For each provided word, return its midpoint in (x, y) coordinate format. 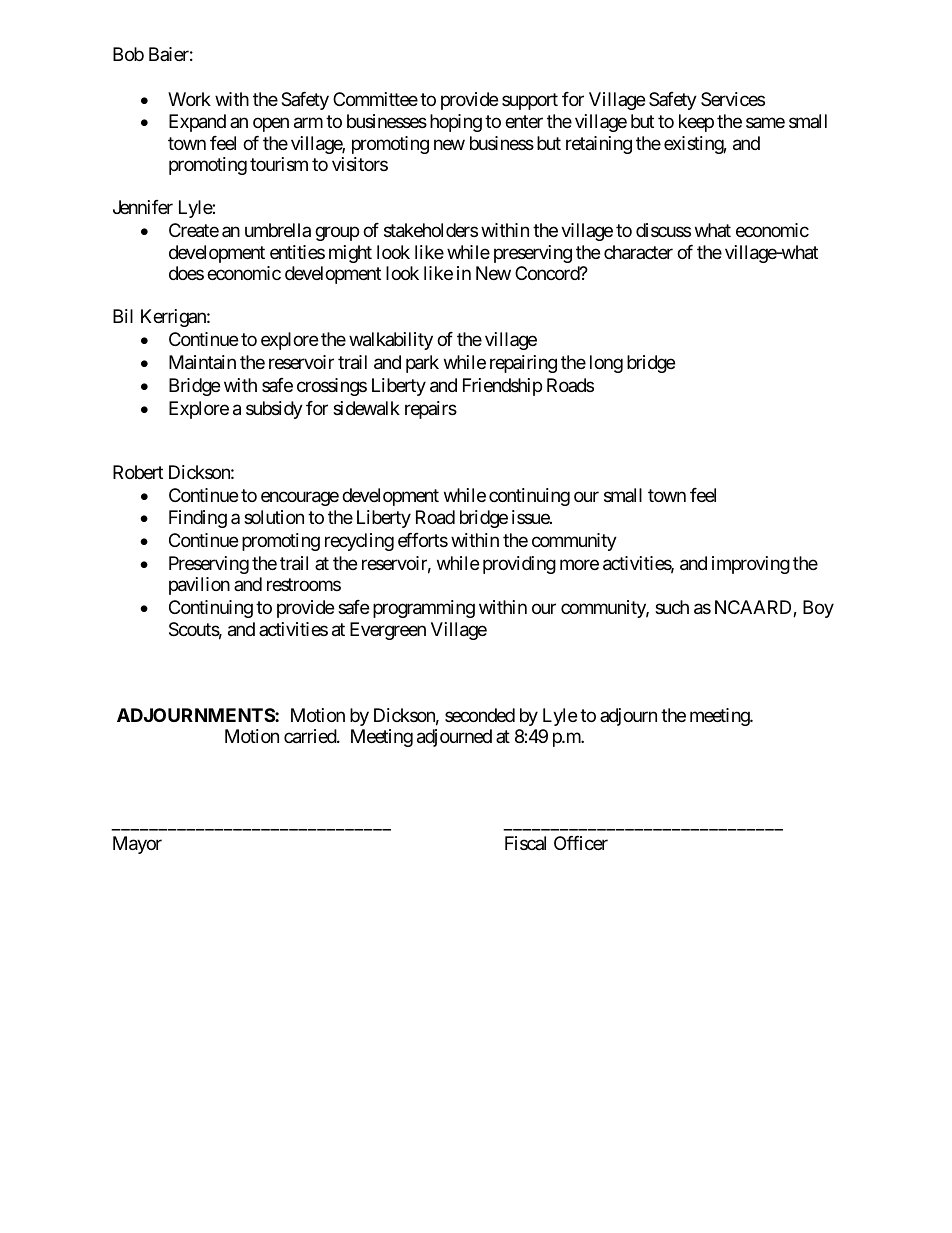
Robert (138, 472)
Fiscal (525, 843)
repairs (431, 410)
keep (696, 123)
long (606, 364)
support (530, 101)
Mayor (137, 845)
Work (189, 99)
